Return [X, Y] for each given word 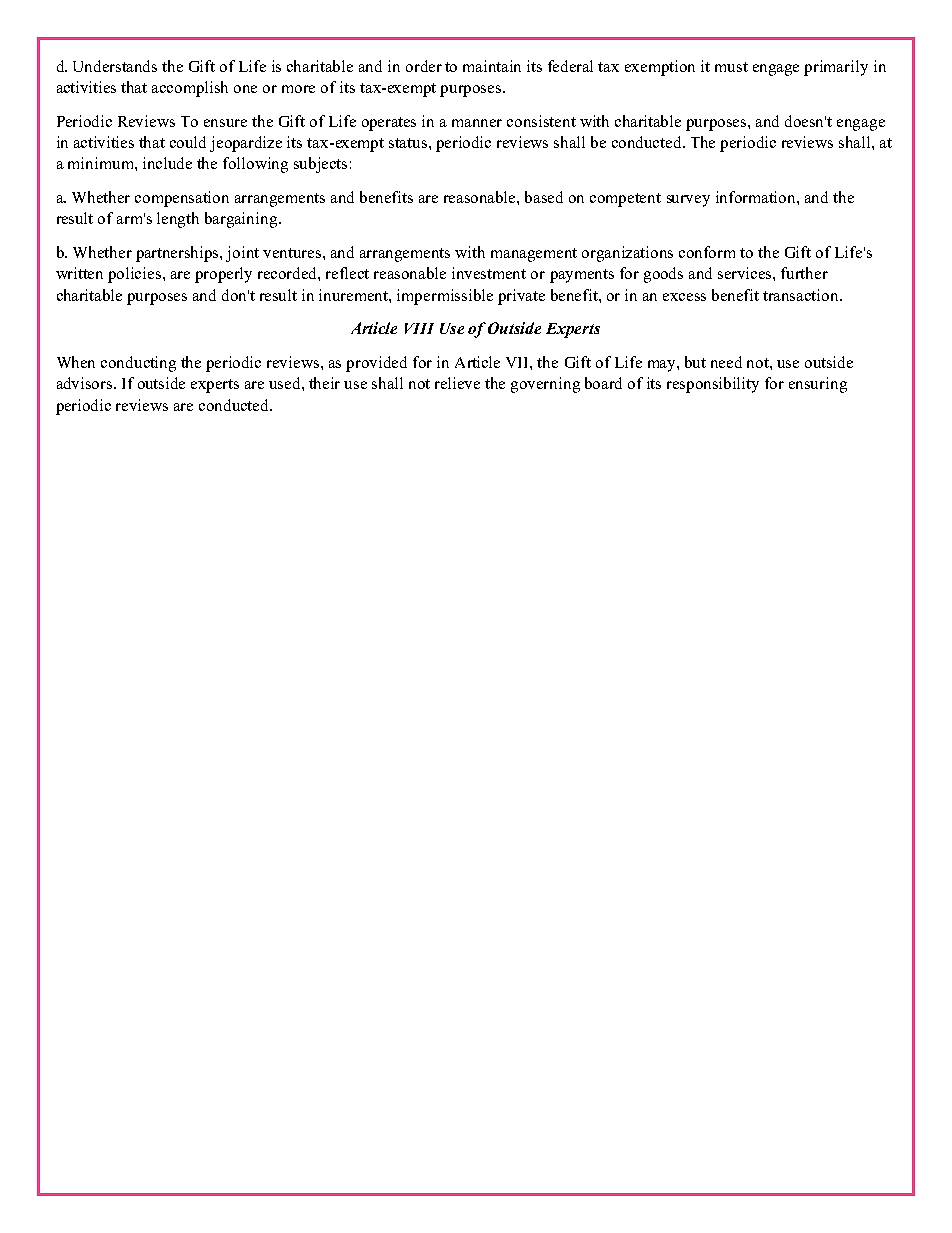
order [424, 66]
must [731, 67]
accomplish [190, 89]
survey [688, 201]
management [534, 255]
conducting [138, 364]
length [178, 220]
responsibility [713, 385]
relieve [457, 383]
